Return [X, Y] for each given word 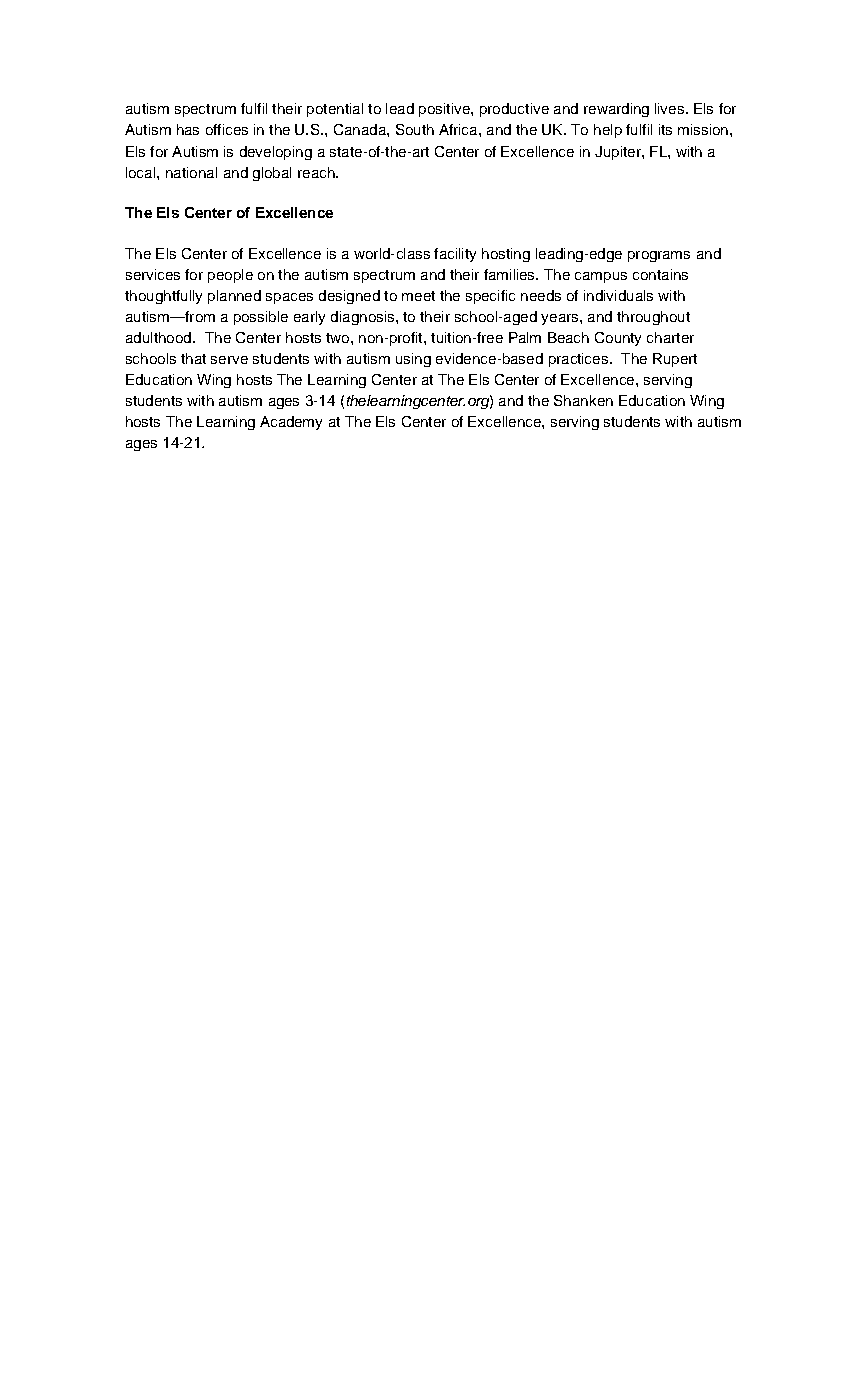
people [230, 276]
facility [455, 255]
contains [660, 274]
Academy [291, 423]
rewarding [616, 110]
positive [445, 110]
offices [227, 129]
